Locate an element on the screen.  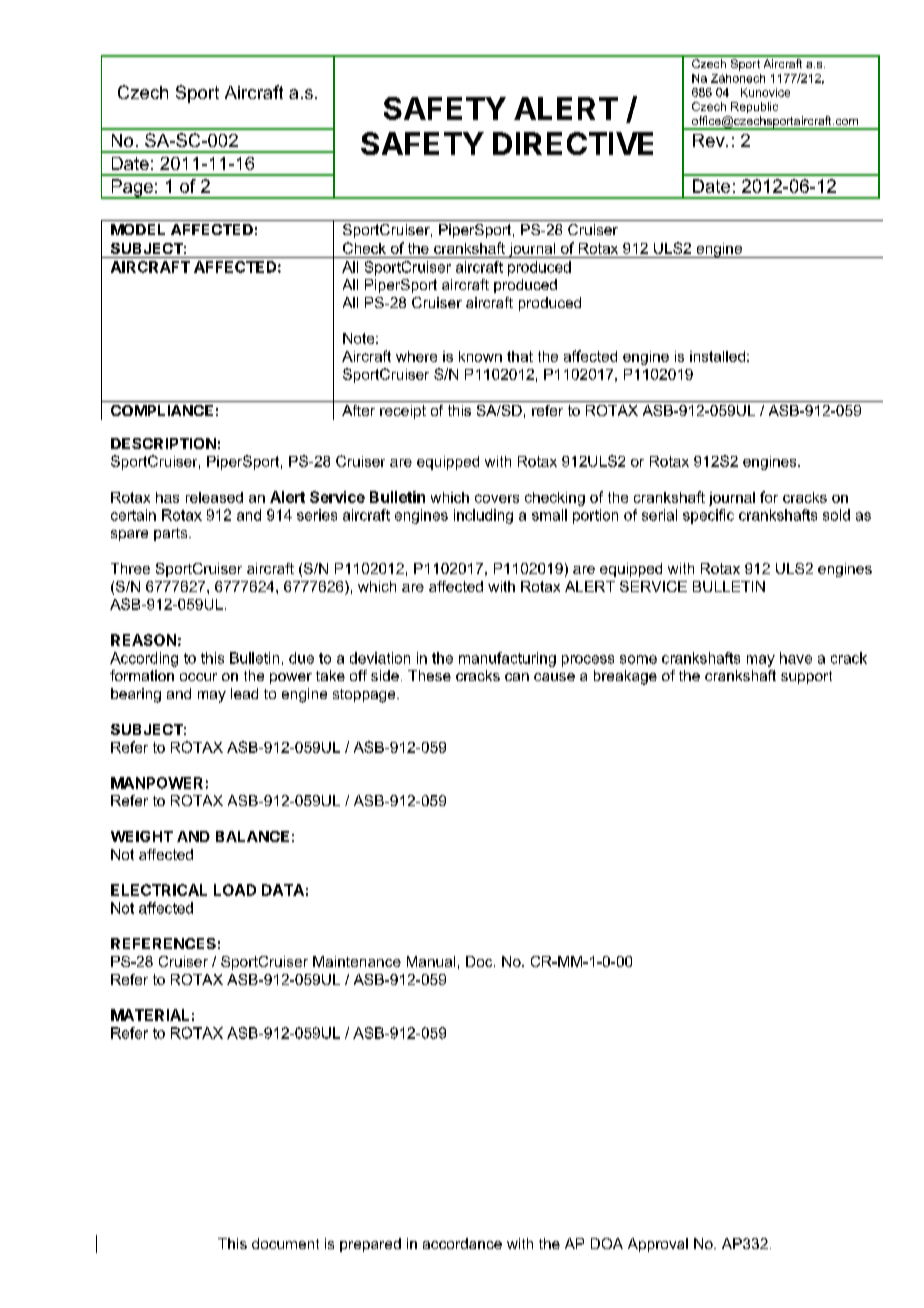
manufacturing is located at coordinates (507, 659).
